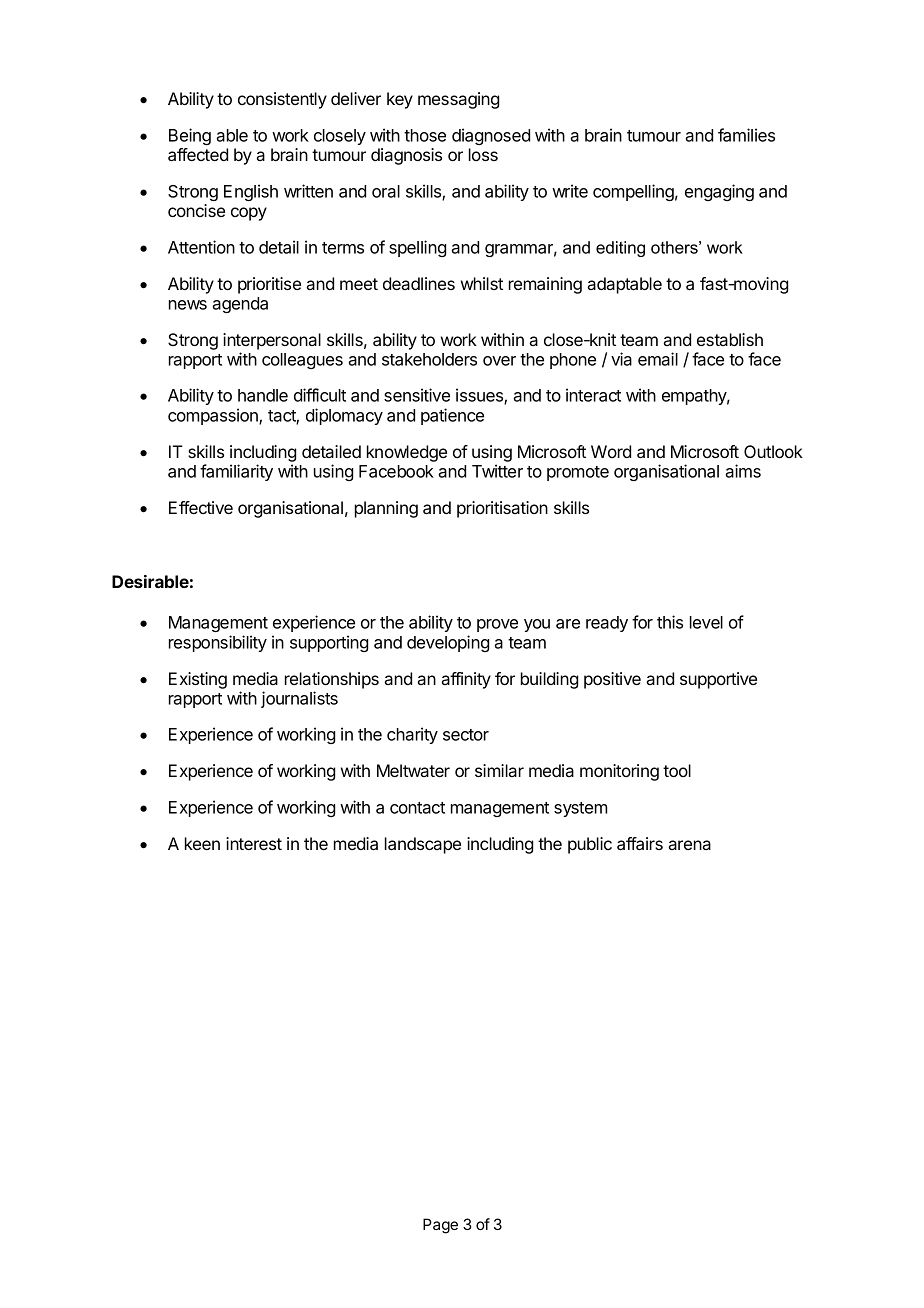  I want to click on Page, so click(440, 1226).
